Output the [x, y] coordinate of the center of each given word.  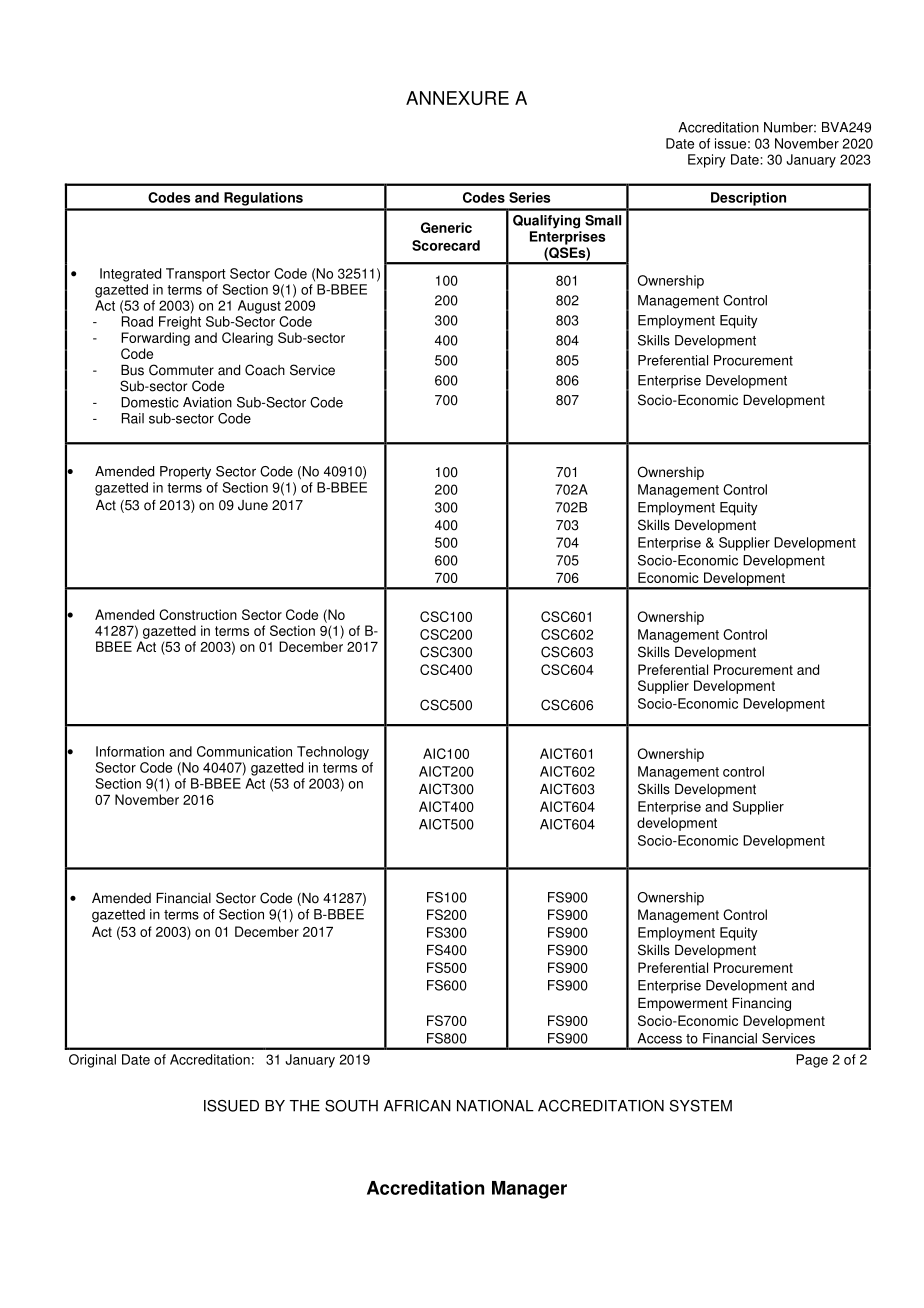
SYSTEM [701, 1106]
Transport [196, 275]
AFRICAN [417, 1106]
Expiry [707, 161]
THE [305, 1106]
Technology [333, 753]
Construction [198, 614]
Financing [761, 1004]
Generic [446, 227]
